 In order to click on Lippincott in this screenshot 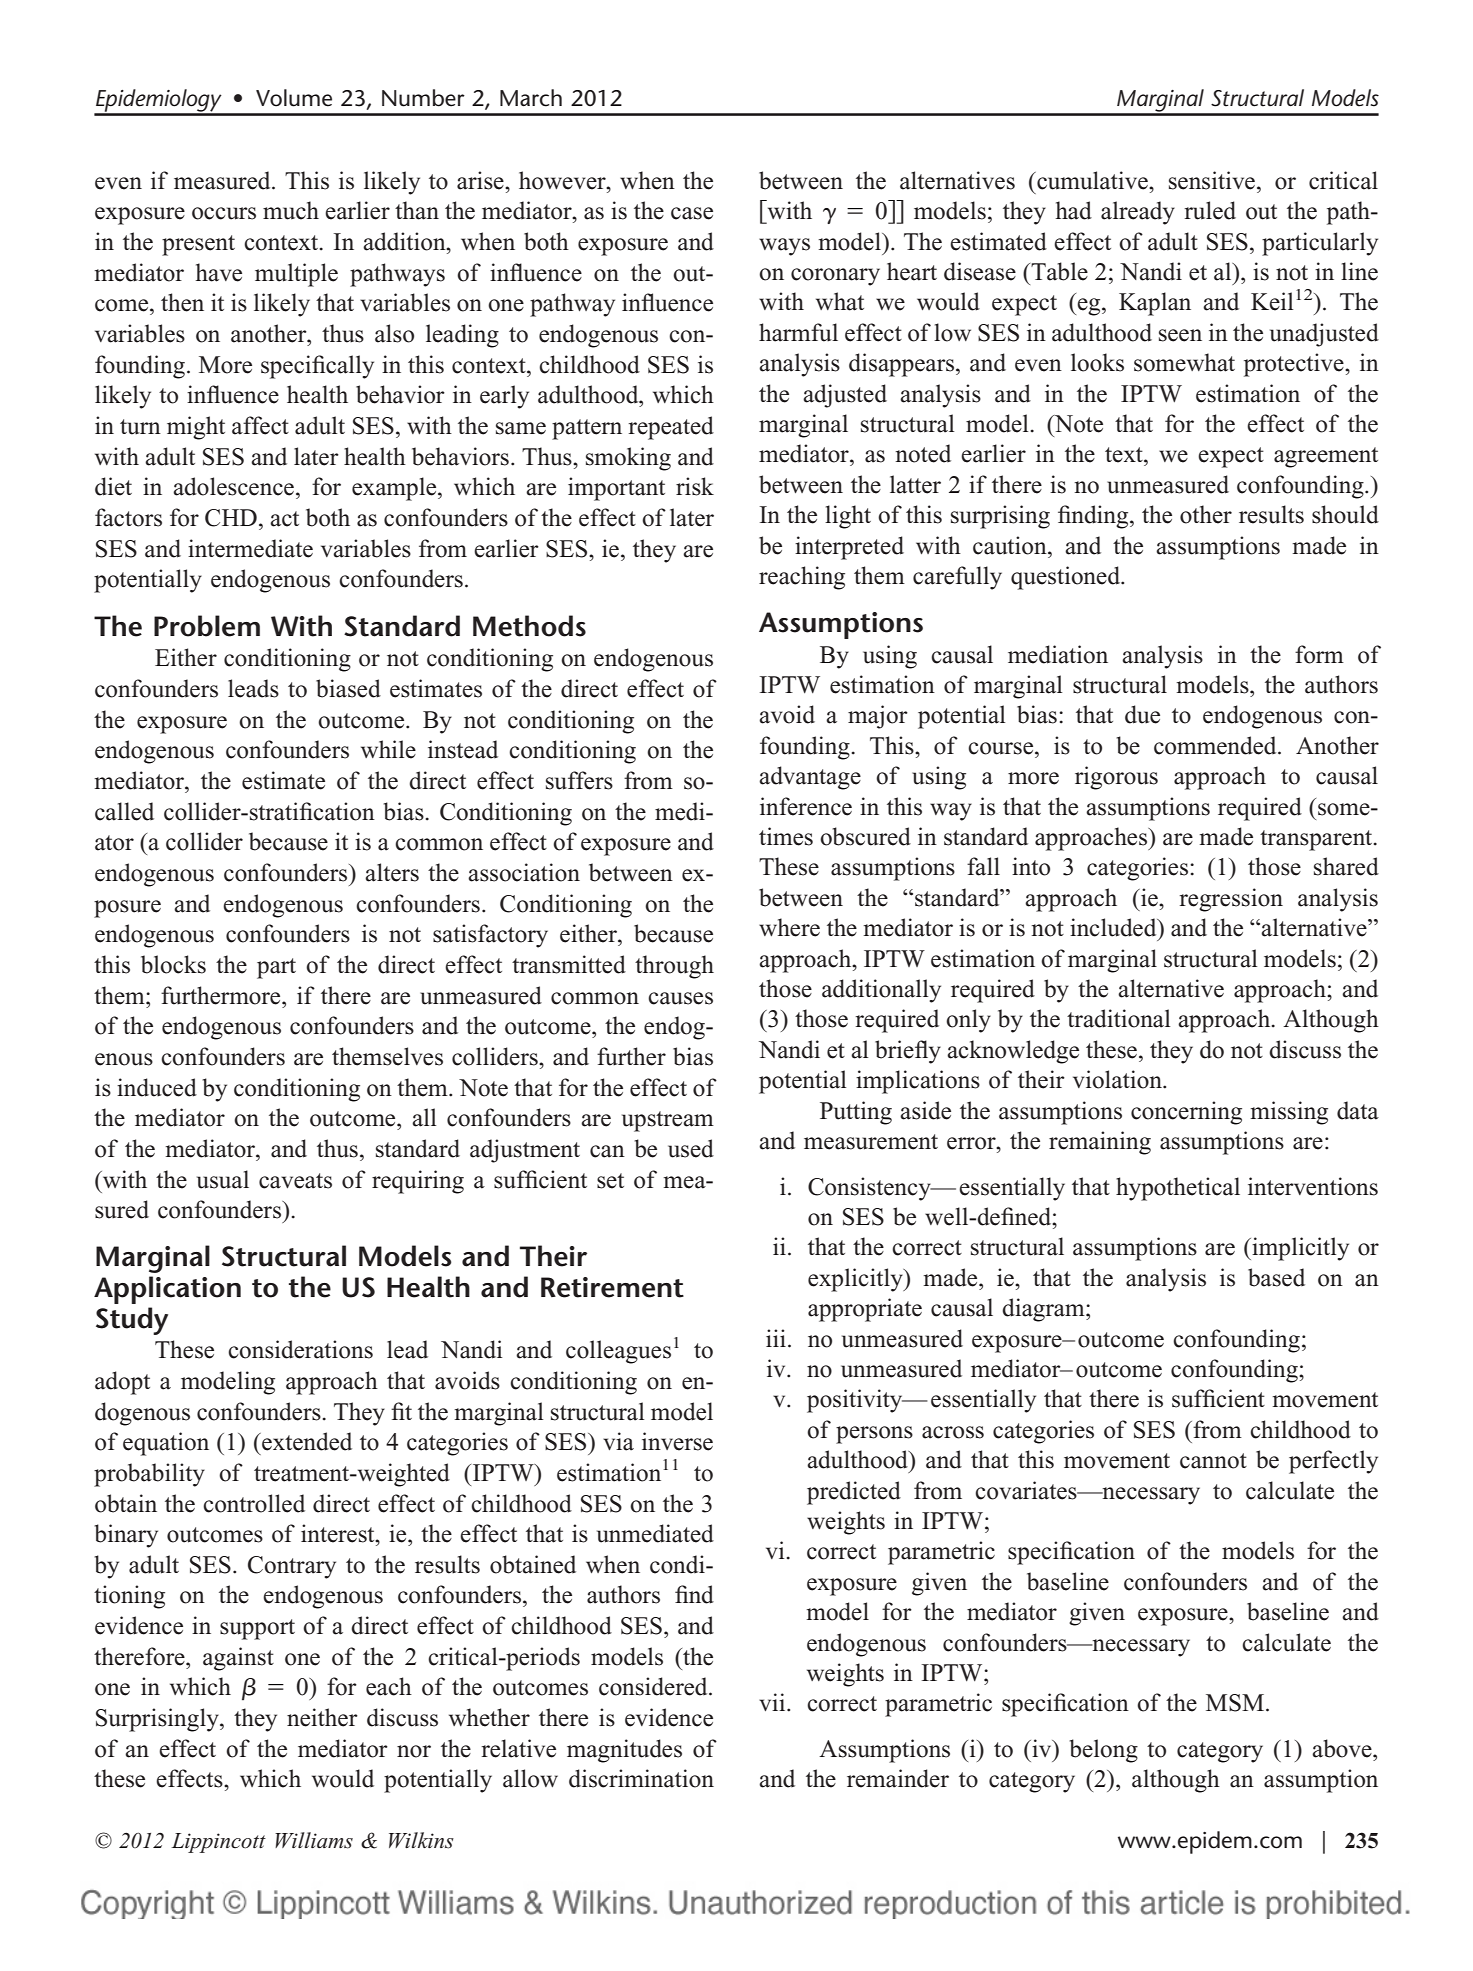, I will do `click(218, 1843)`.
